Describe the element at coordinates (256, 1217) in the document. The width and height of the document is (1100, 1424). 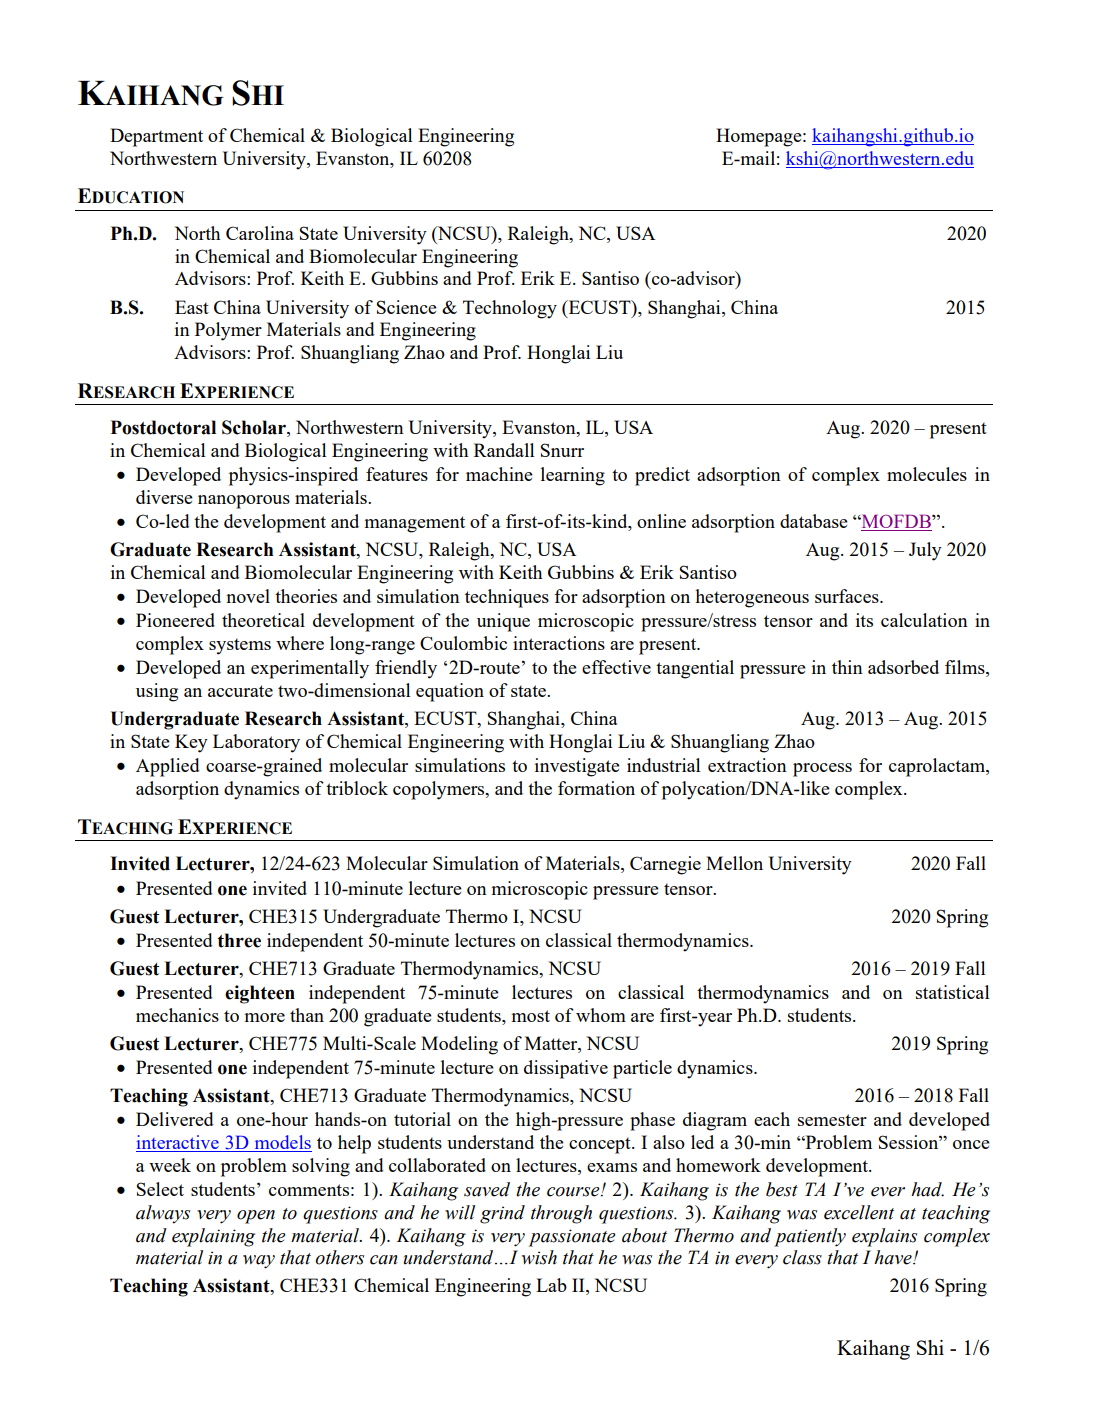
I see `open` at that location.
